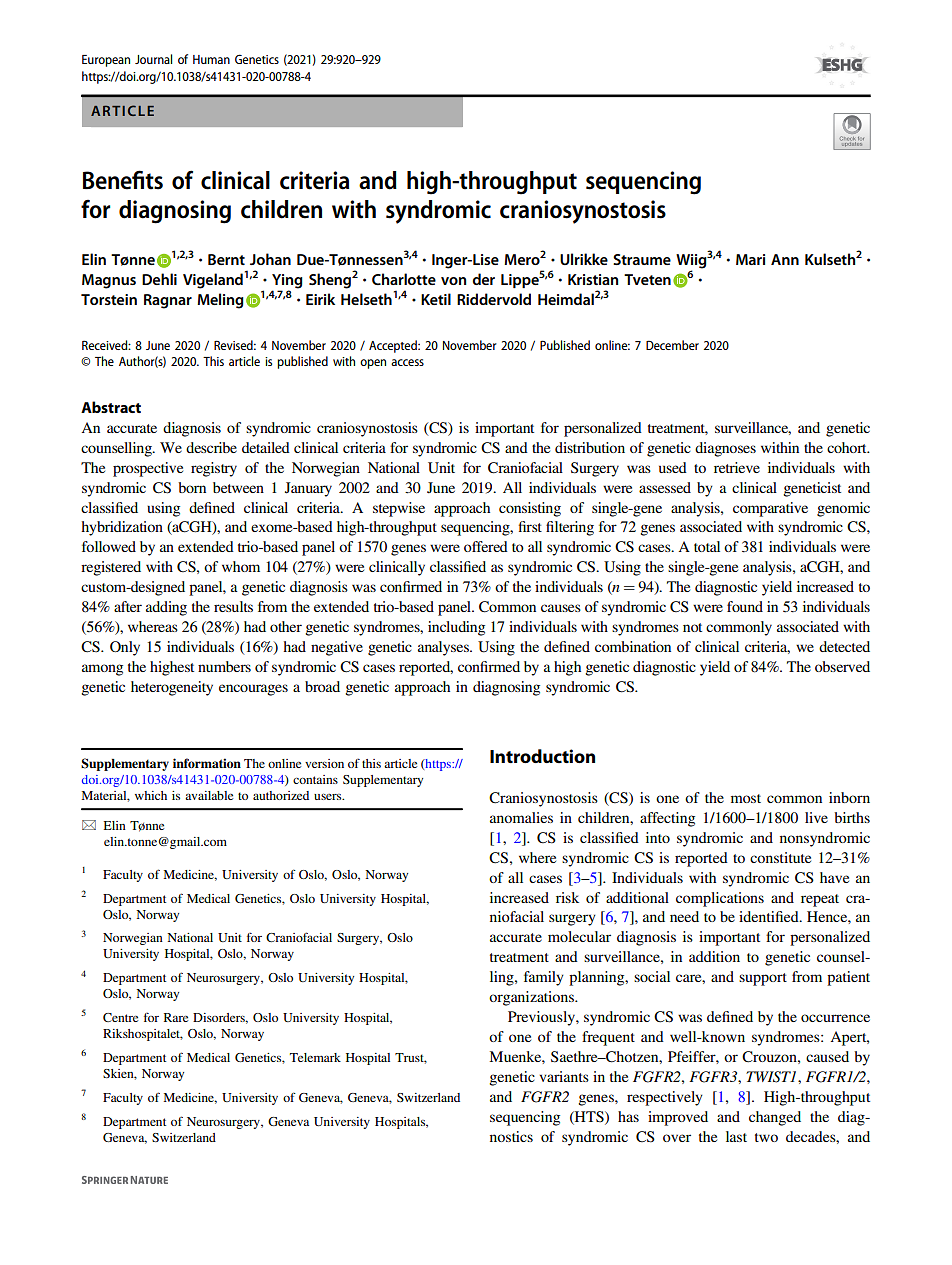  Describe the element at coordinates (454, 281) in the image. I see `von` at that location.
